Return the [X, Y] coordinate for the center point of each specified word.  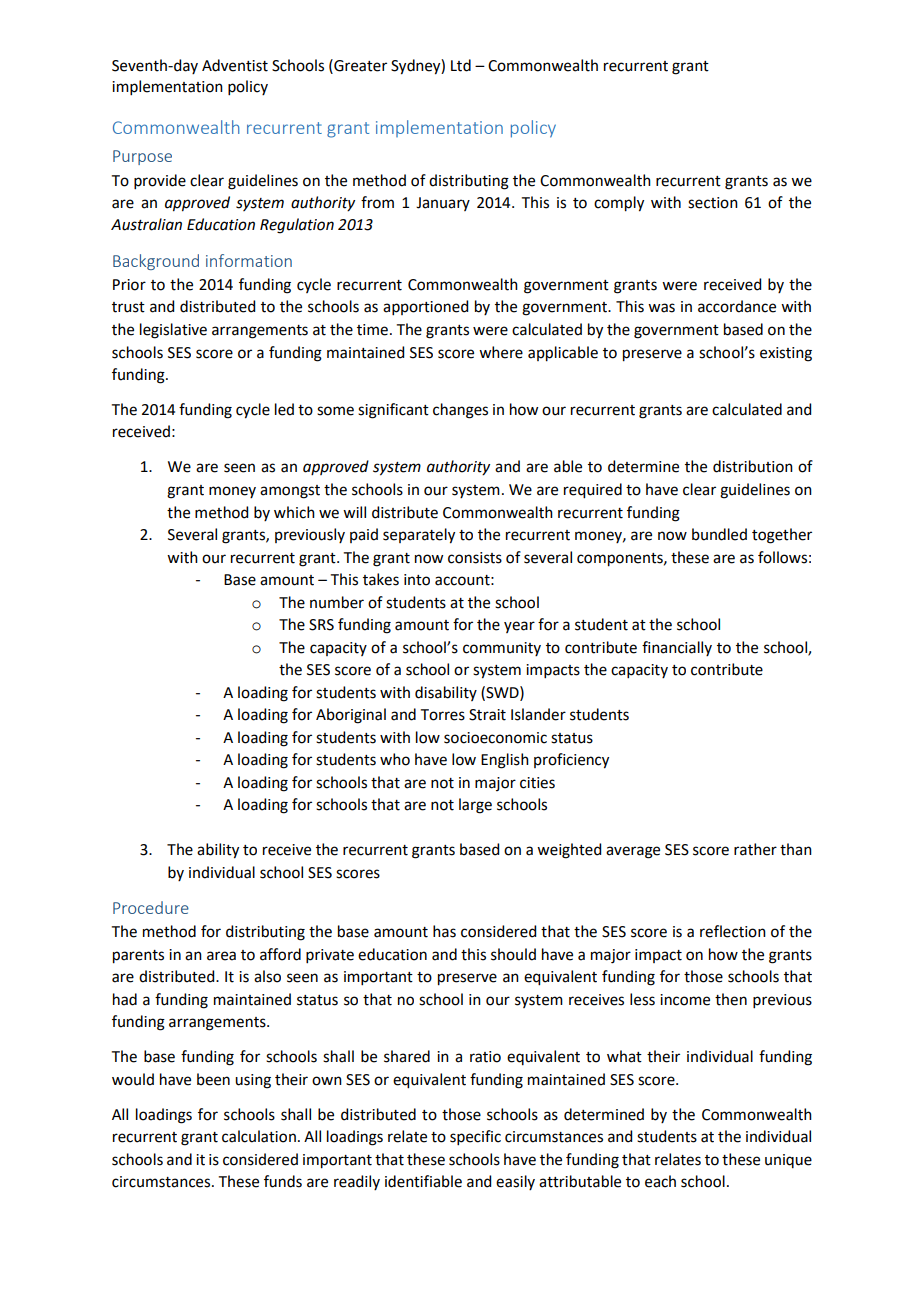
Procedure [151, 907]
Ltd [461, 65]
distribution [753, 466]
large [475, 806]
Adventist [235, 65]
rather [755, 849]
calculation [259, 1136]
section [713, 203]
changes [460, 411]
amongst [290, 492]
